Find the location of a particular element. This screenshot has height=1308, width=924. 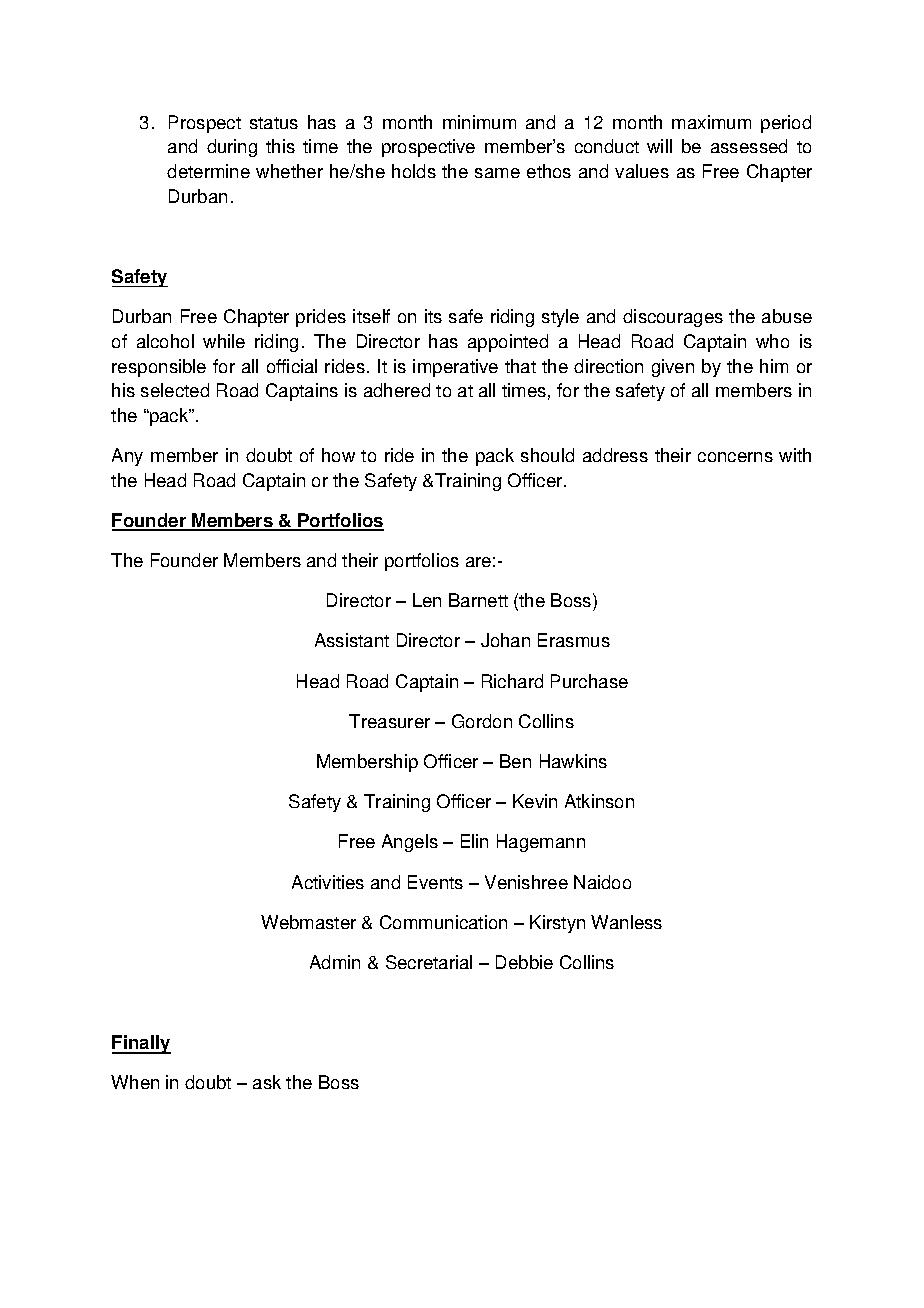

minimum is located at coordinates (479, 122).
